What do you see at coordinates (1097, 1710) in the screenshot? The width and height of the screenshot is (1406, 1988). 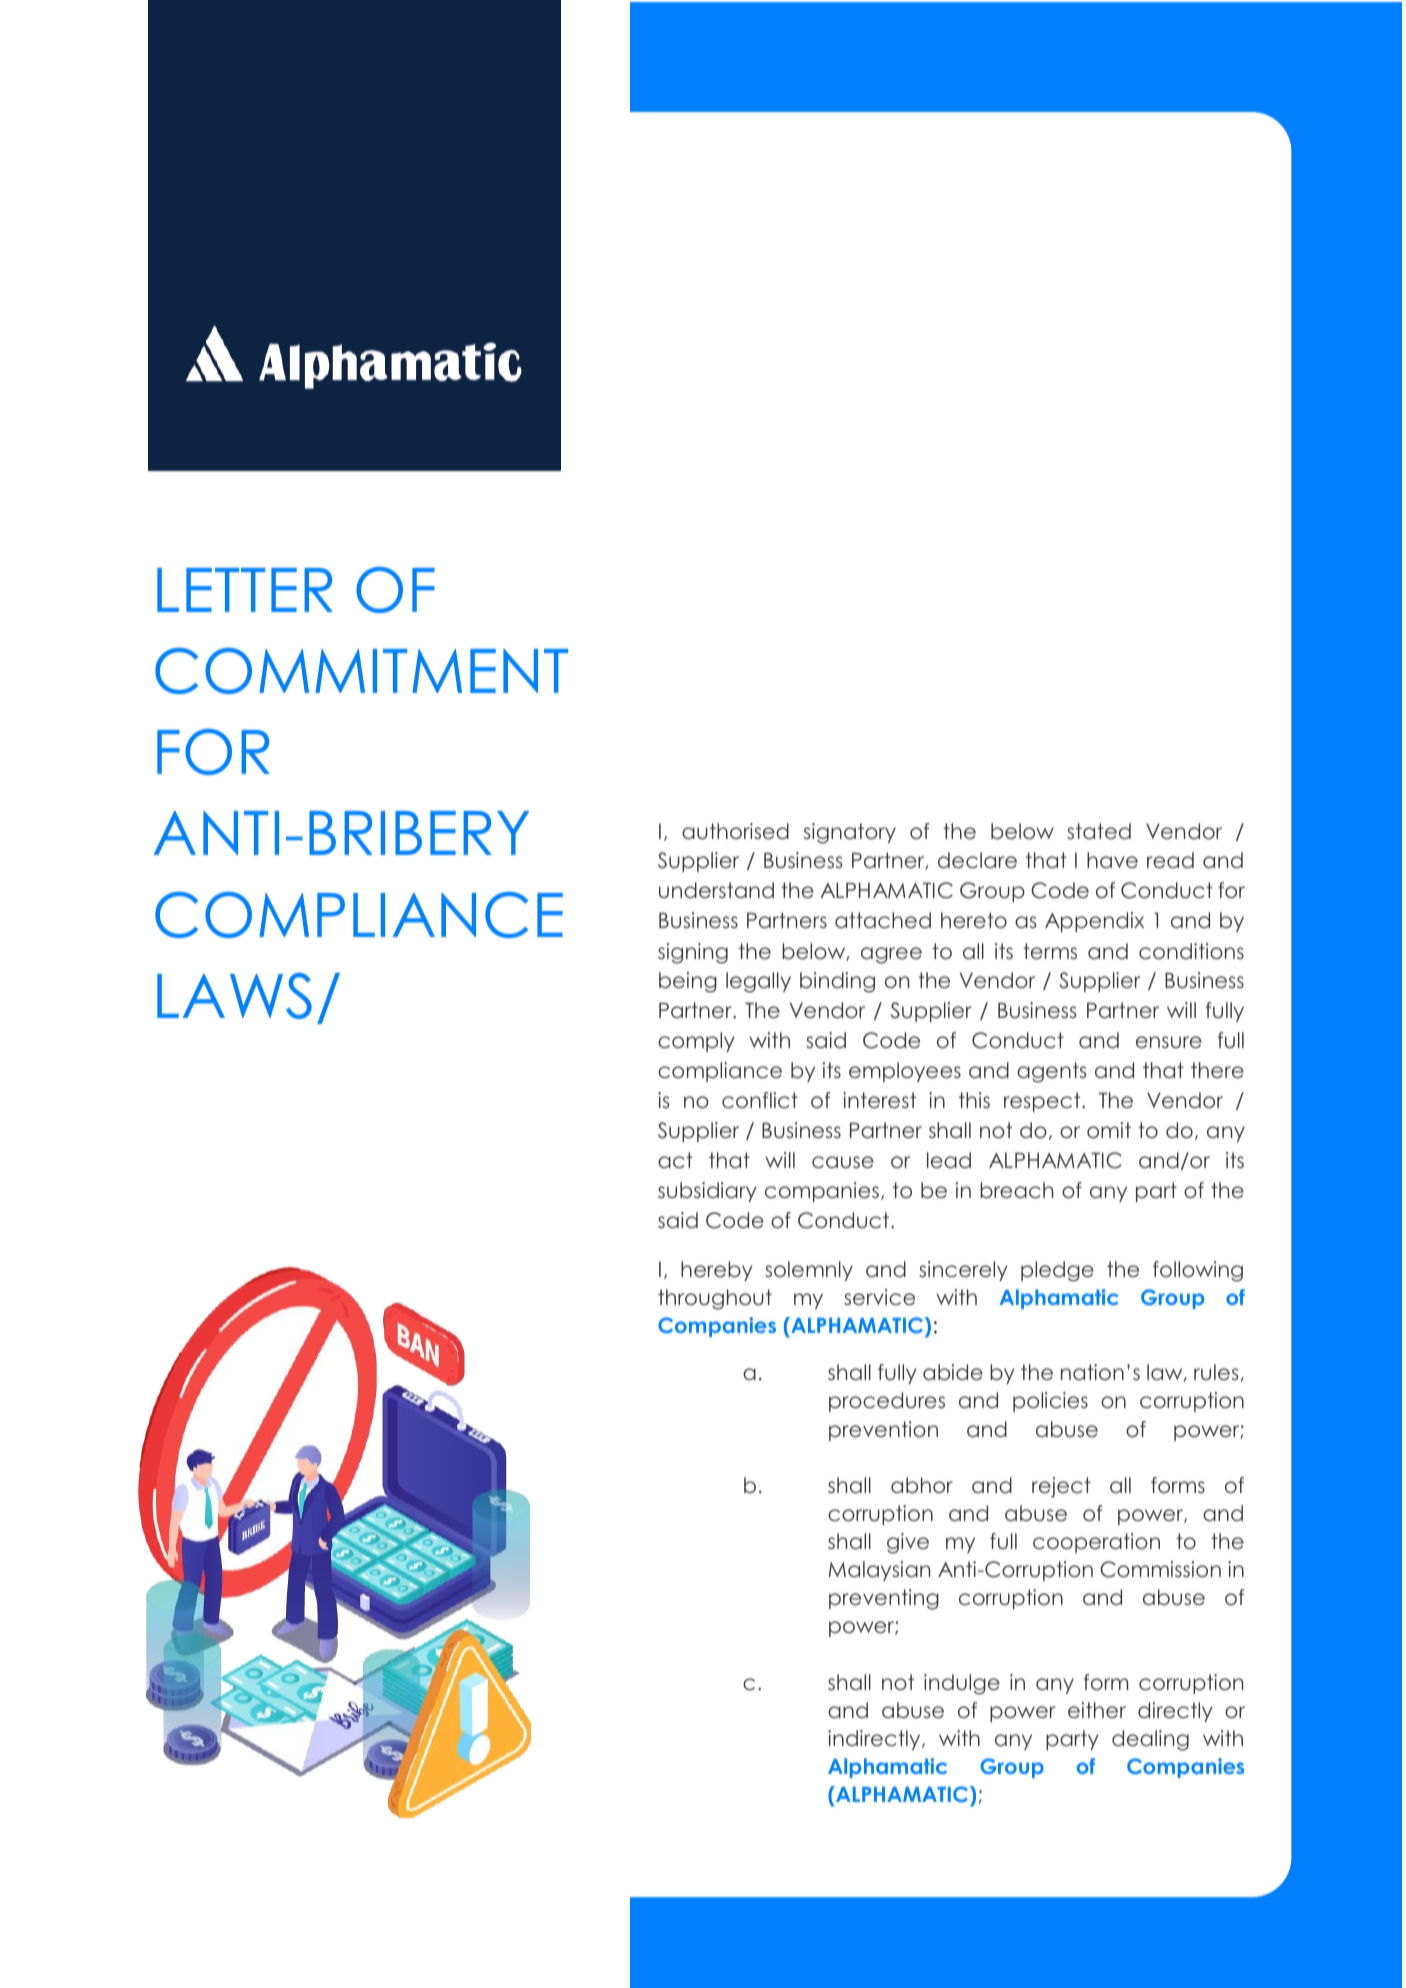 I see `either` at bounding box center [1097, 1710].
